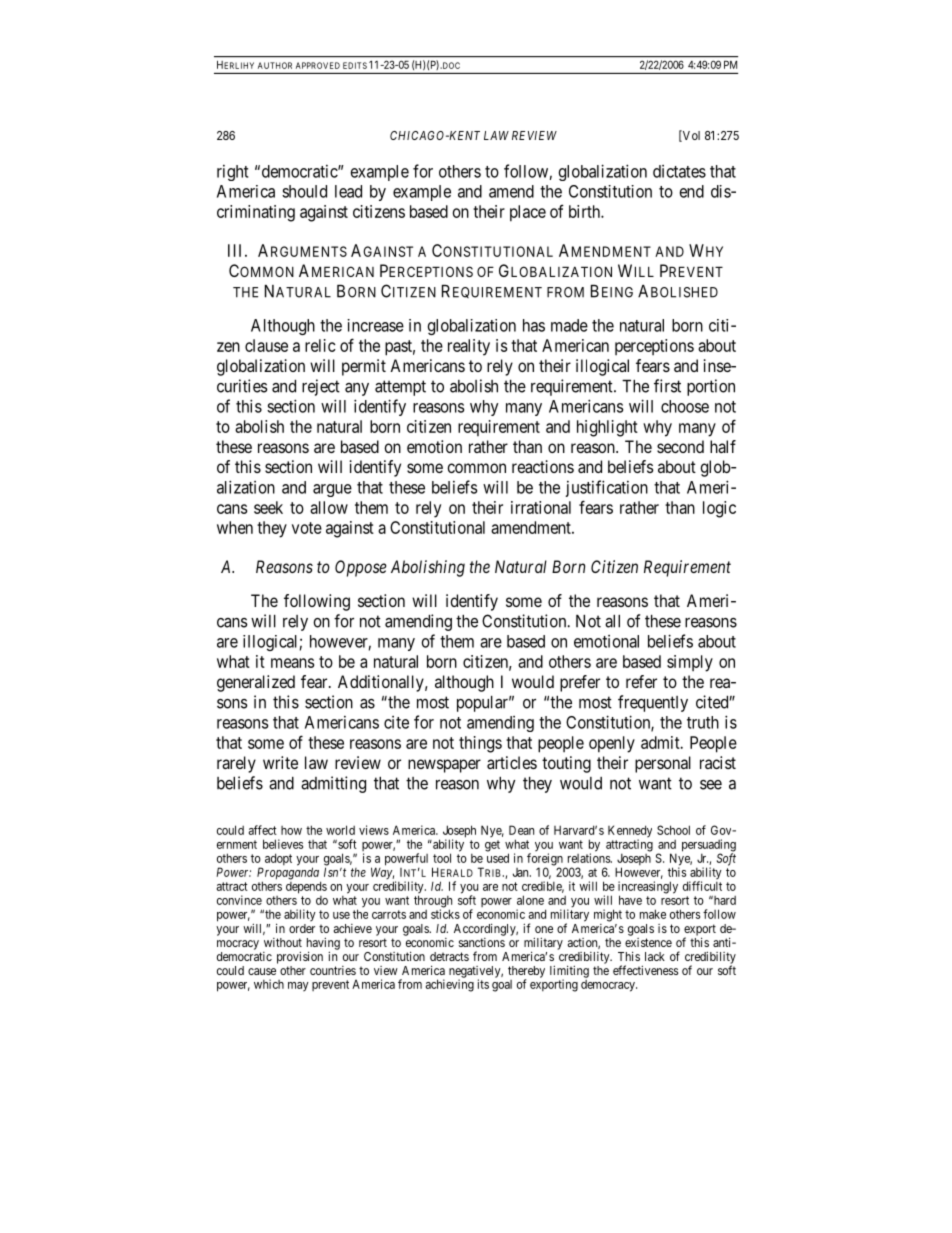 The image size is (952, 1233). Describe the element at coordinates (541, 507) in the page. I see `irrational` at that location.
